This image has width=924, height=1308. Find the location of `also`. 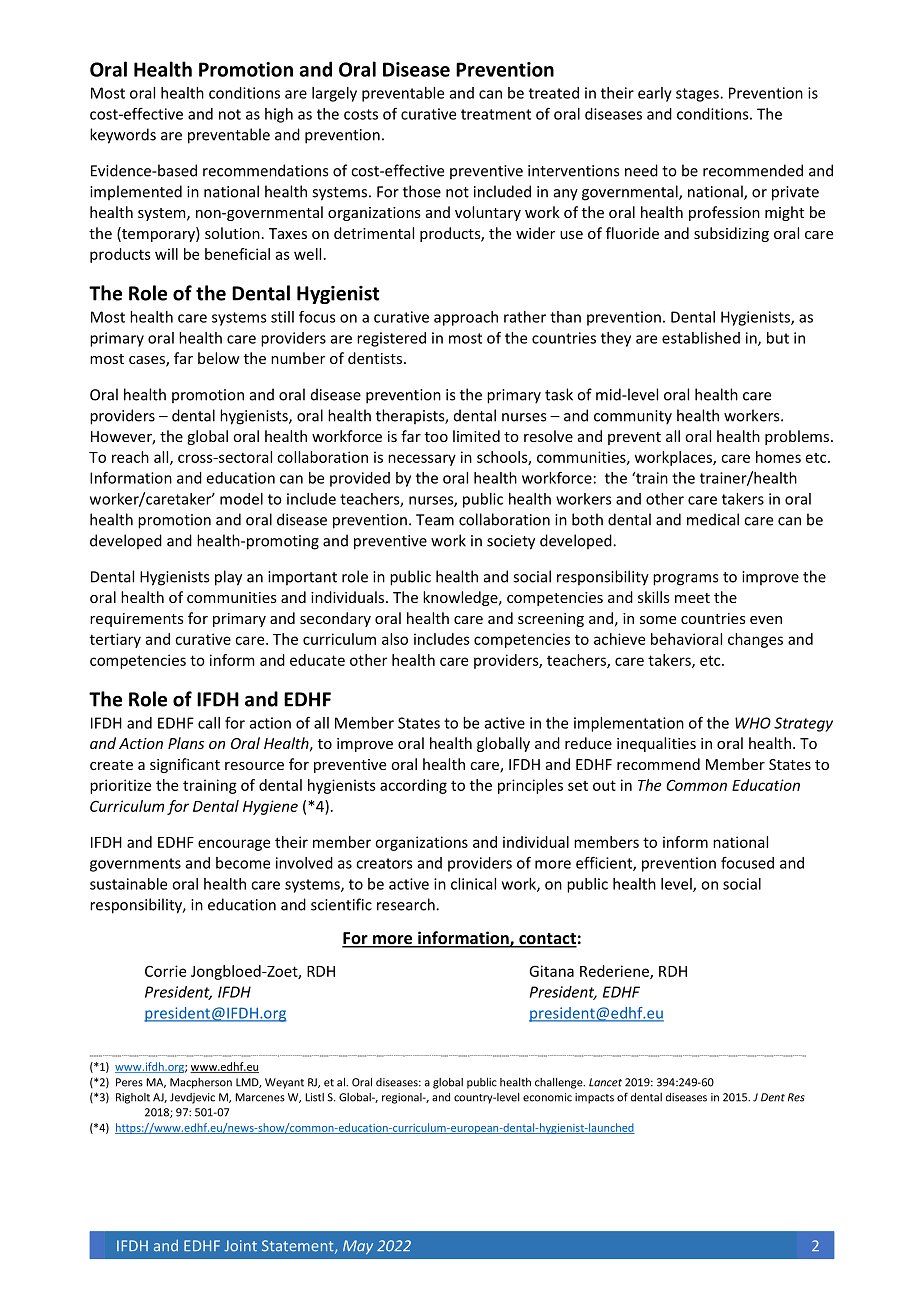

also is located at coordinates (395, 639).
